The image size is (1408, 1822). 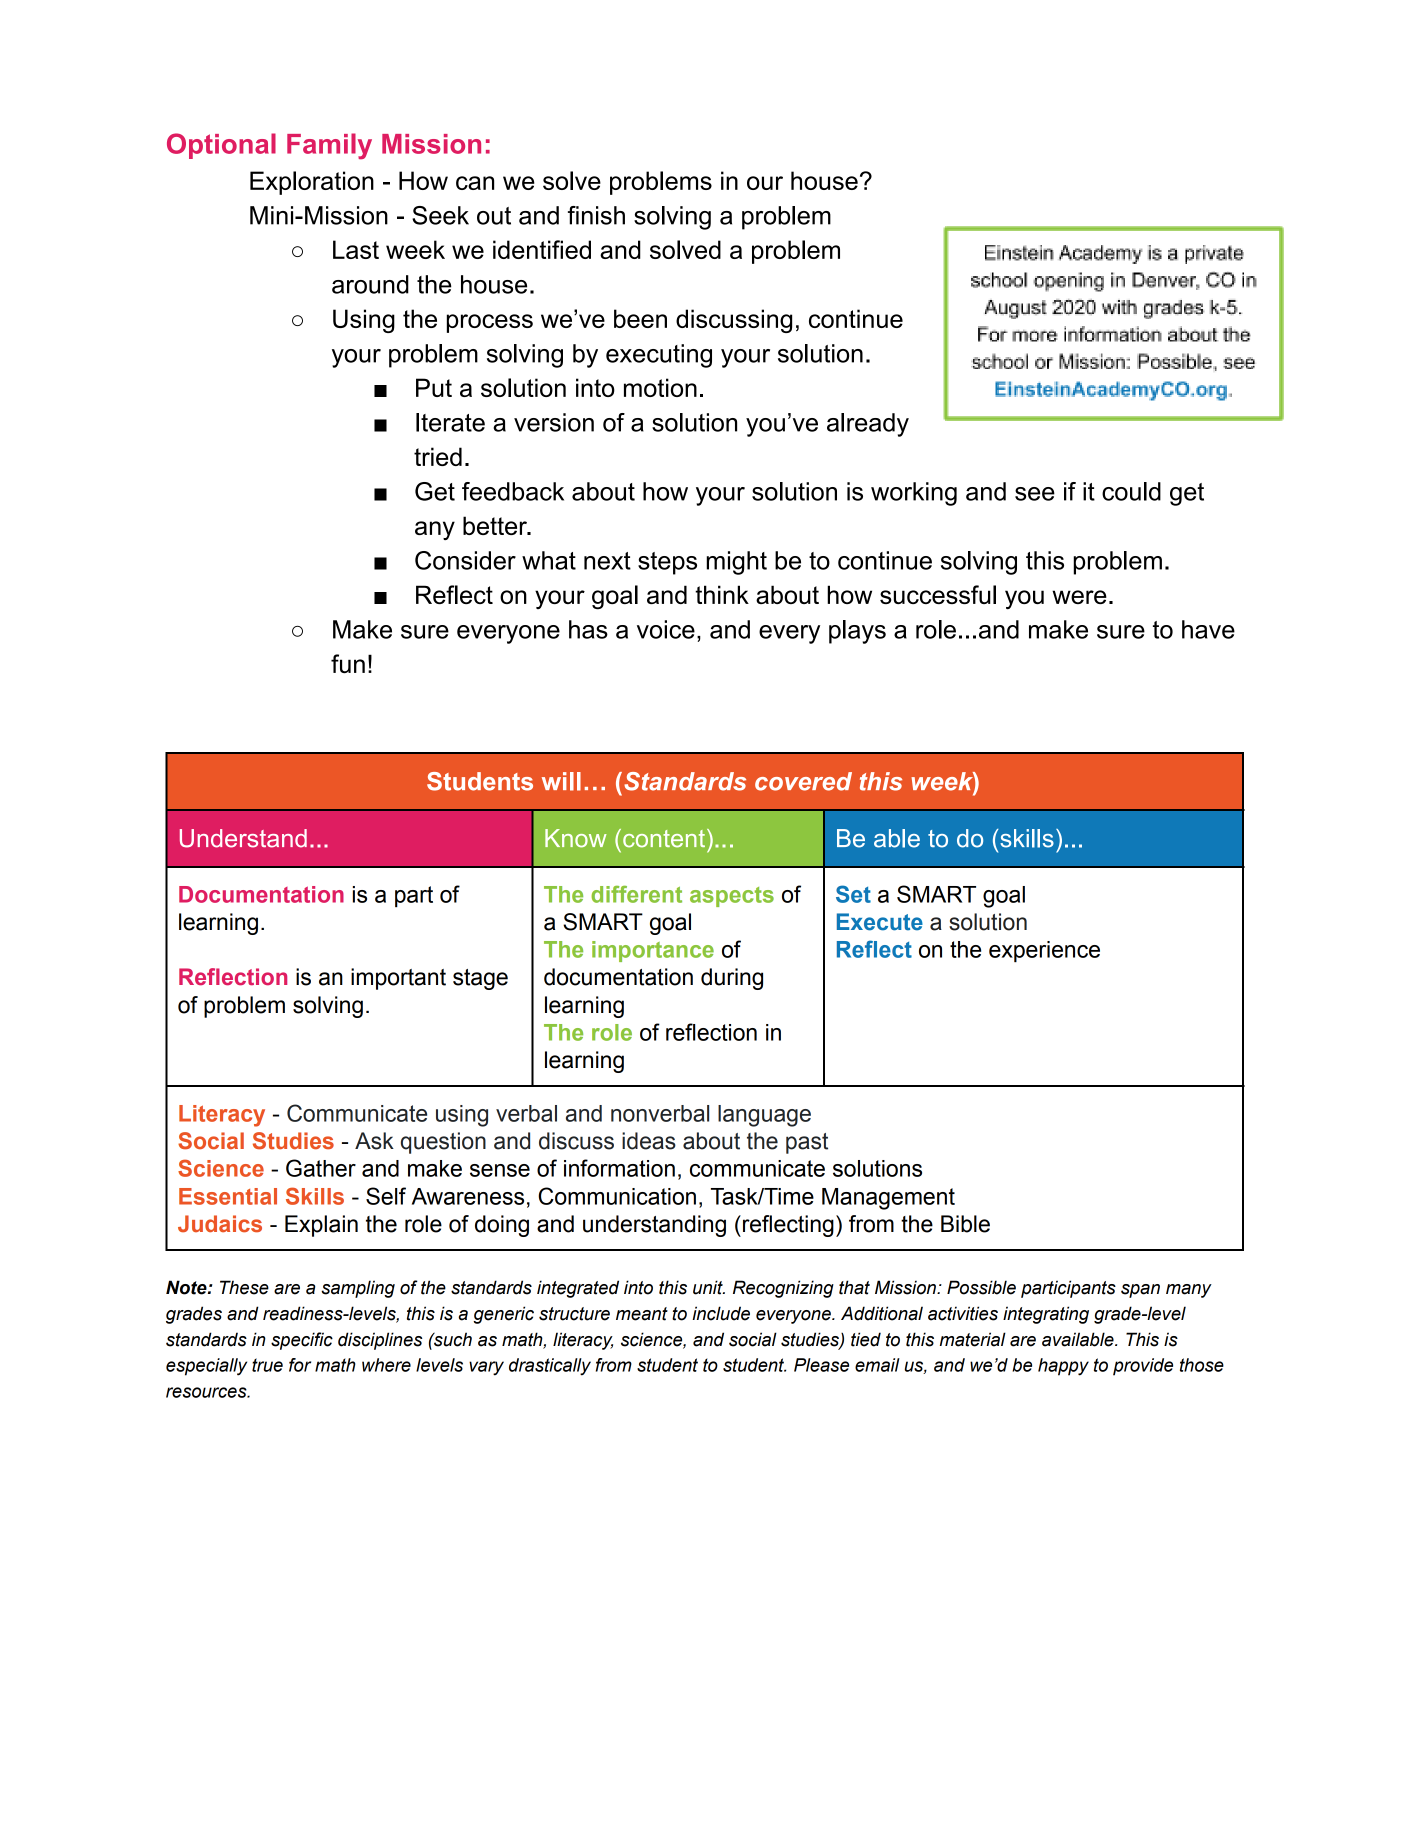 What do you see at coordinates (868, 425) in the screenshot?
I see `already` at bounding box center [868, 425].
